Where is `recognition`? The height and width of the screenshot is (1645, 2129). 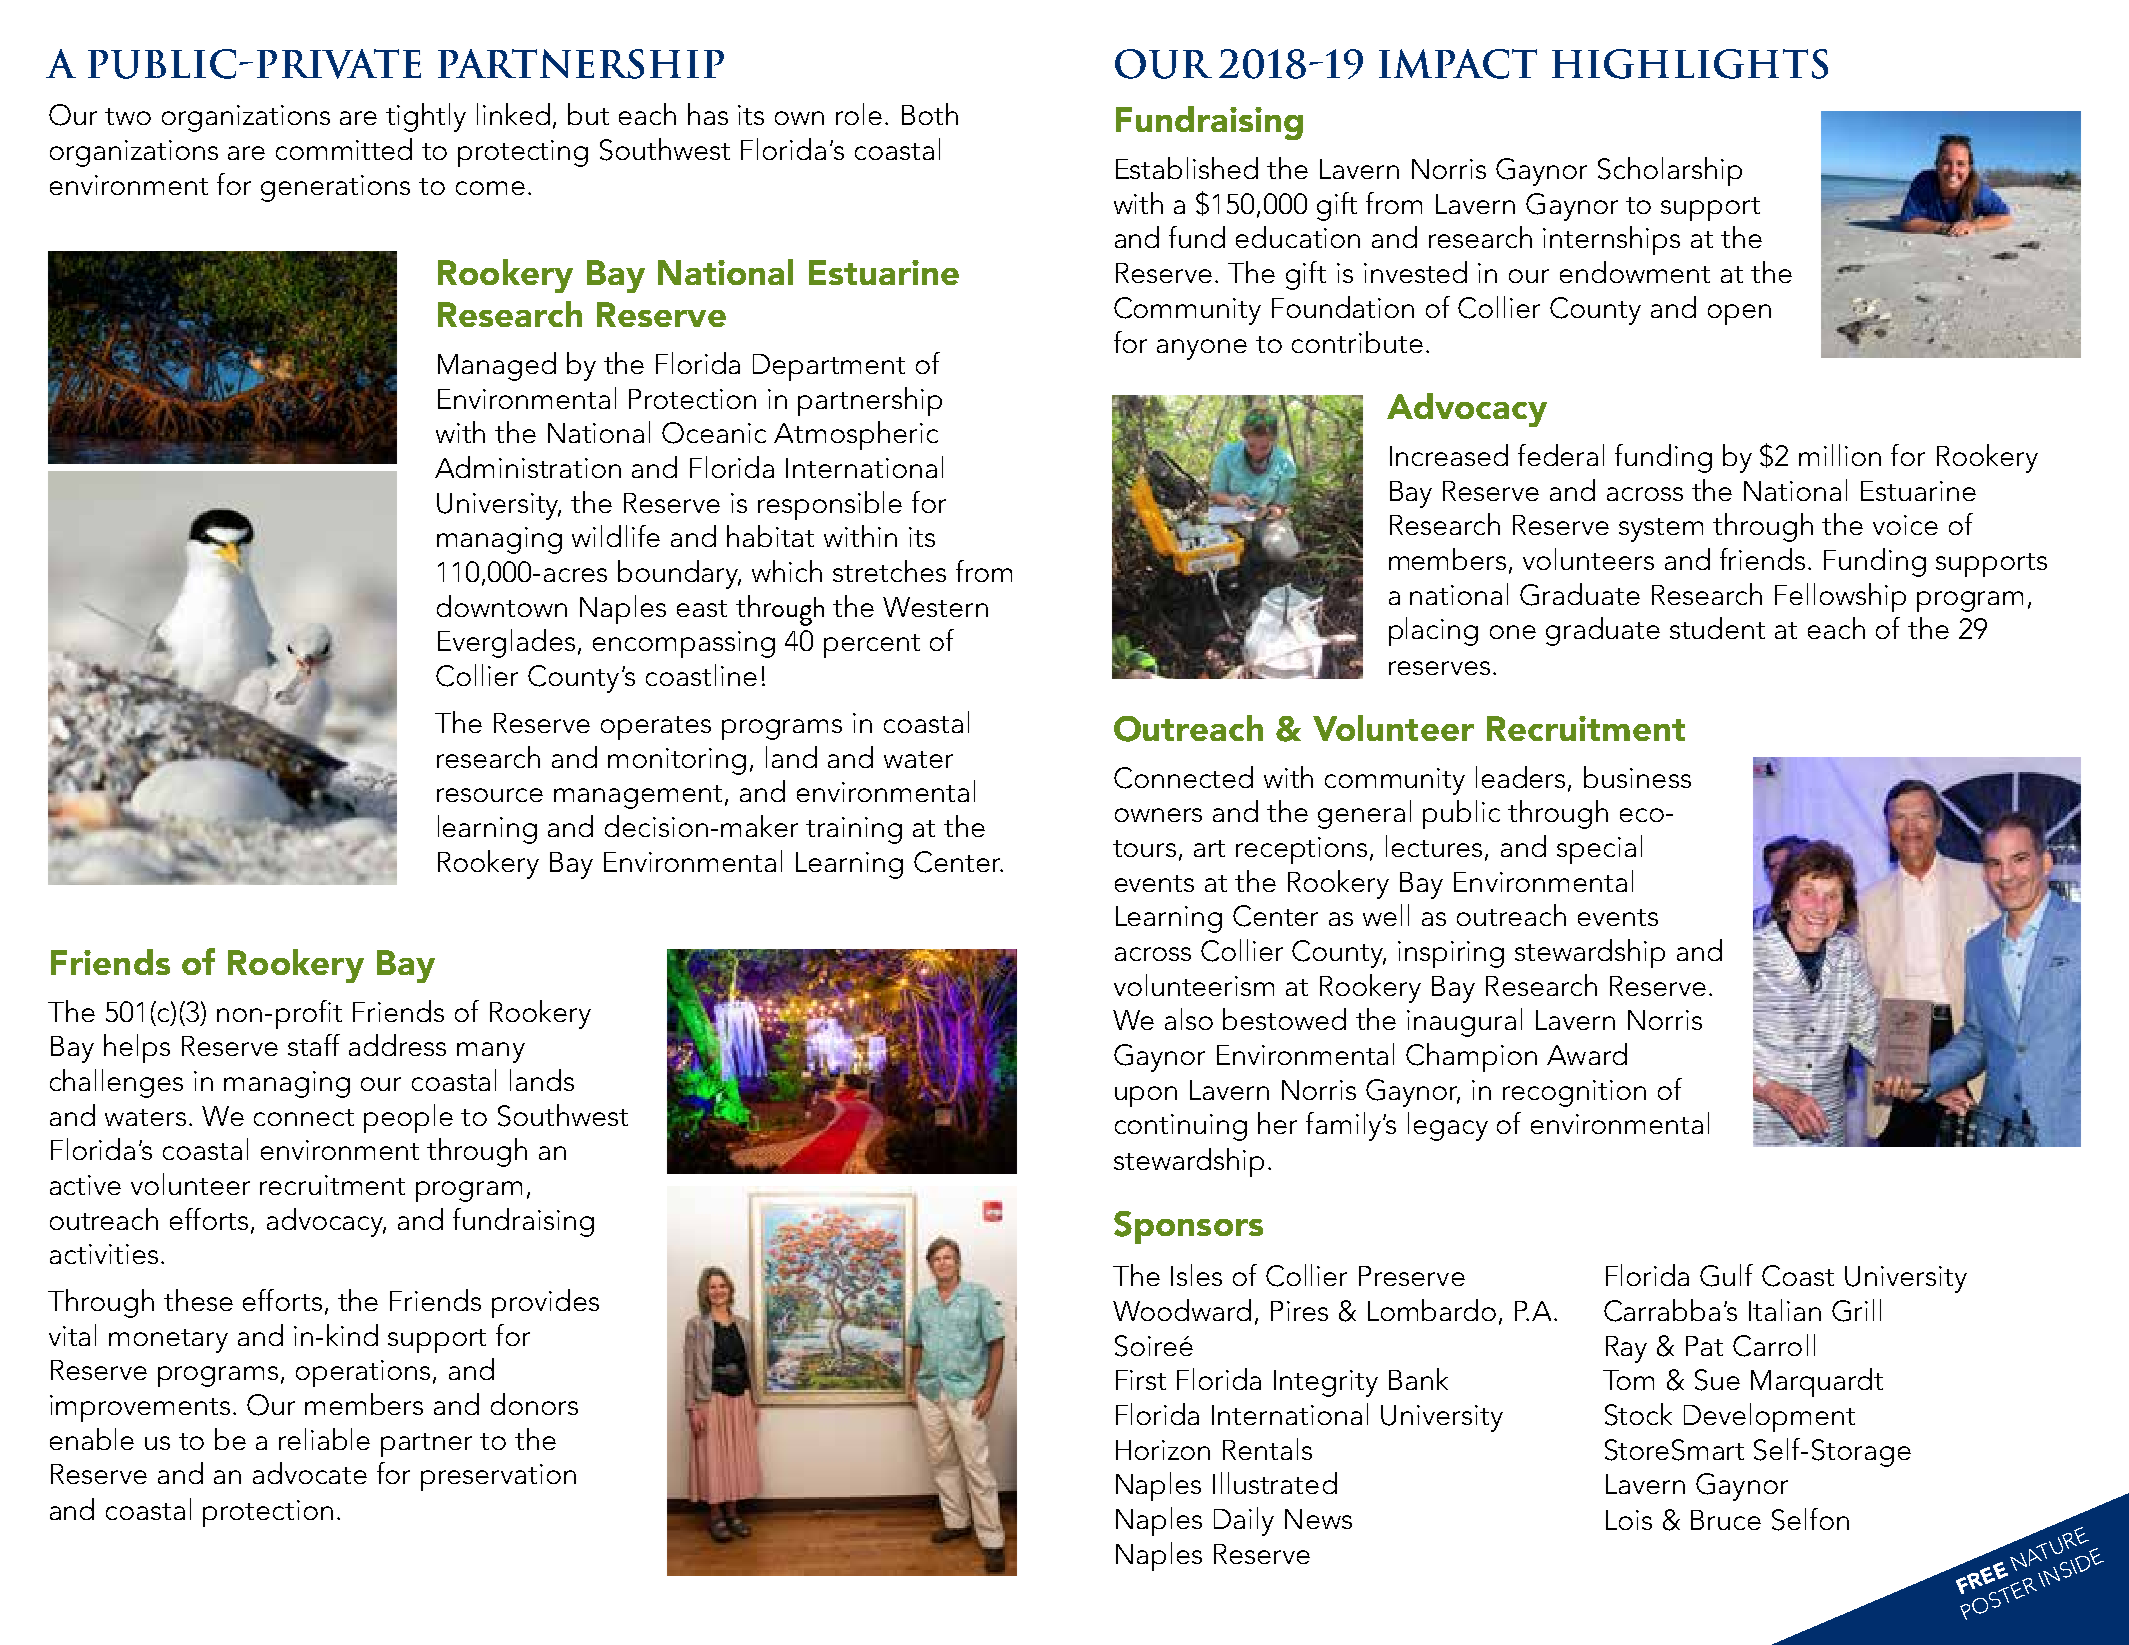
recognition is located at coordinates (1574, 1093).
